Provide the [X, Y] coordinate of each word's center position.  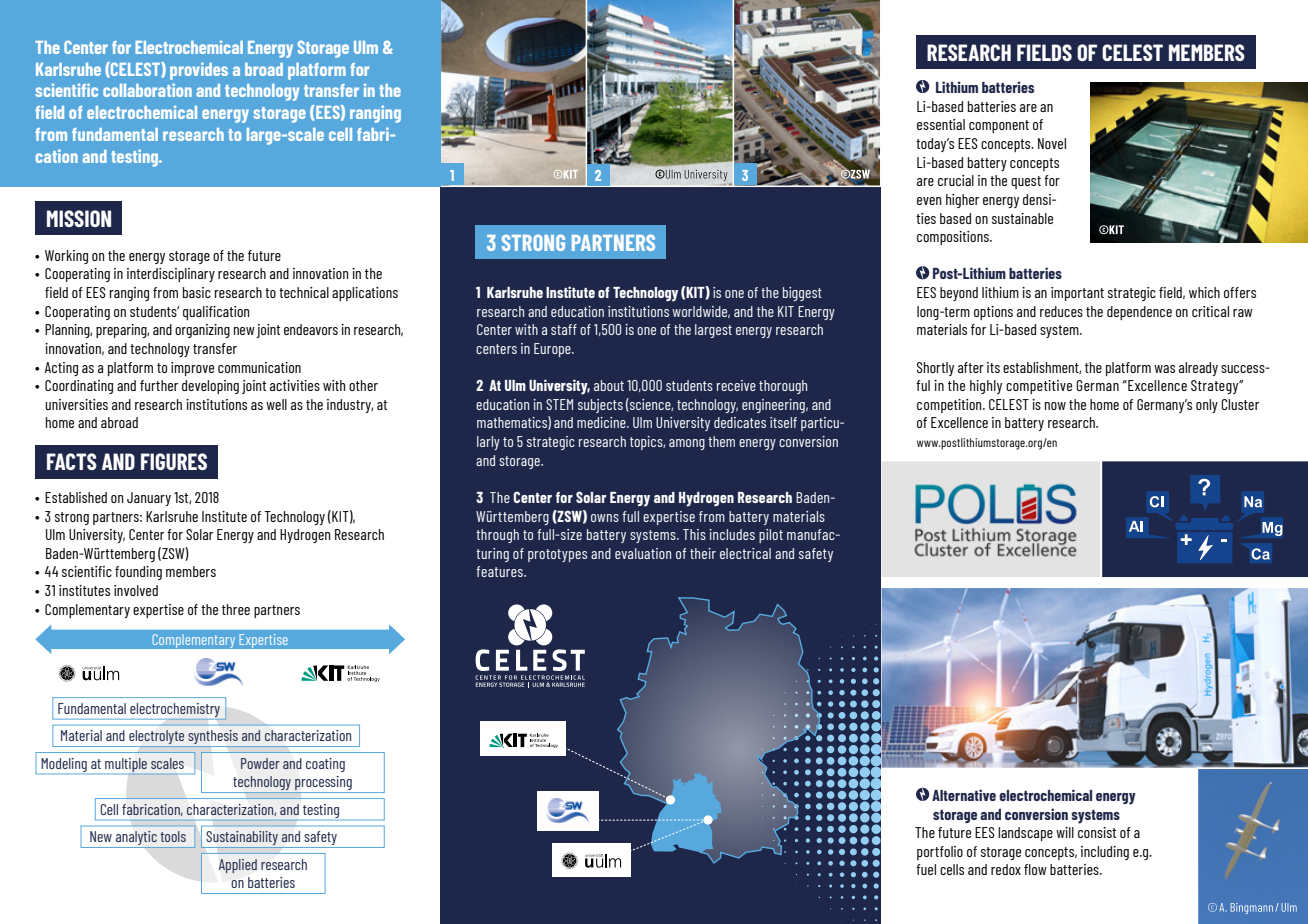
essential [941, 124]
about [609, 385]
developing [210, 387]
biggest [802, 294]
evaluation [643, 553]
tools [173, 836]
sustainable [1022, 218]
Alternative [964, 795]
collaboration [147, 90]
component [999, 126]
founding [138, 573]
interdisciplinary [171, 275]
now [1055, 406]
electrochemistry [176, 711]
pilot [771, 536]
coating [325, 765]
